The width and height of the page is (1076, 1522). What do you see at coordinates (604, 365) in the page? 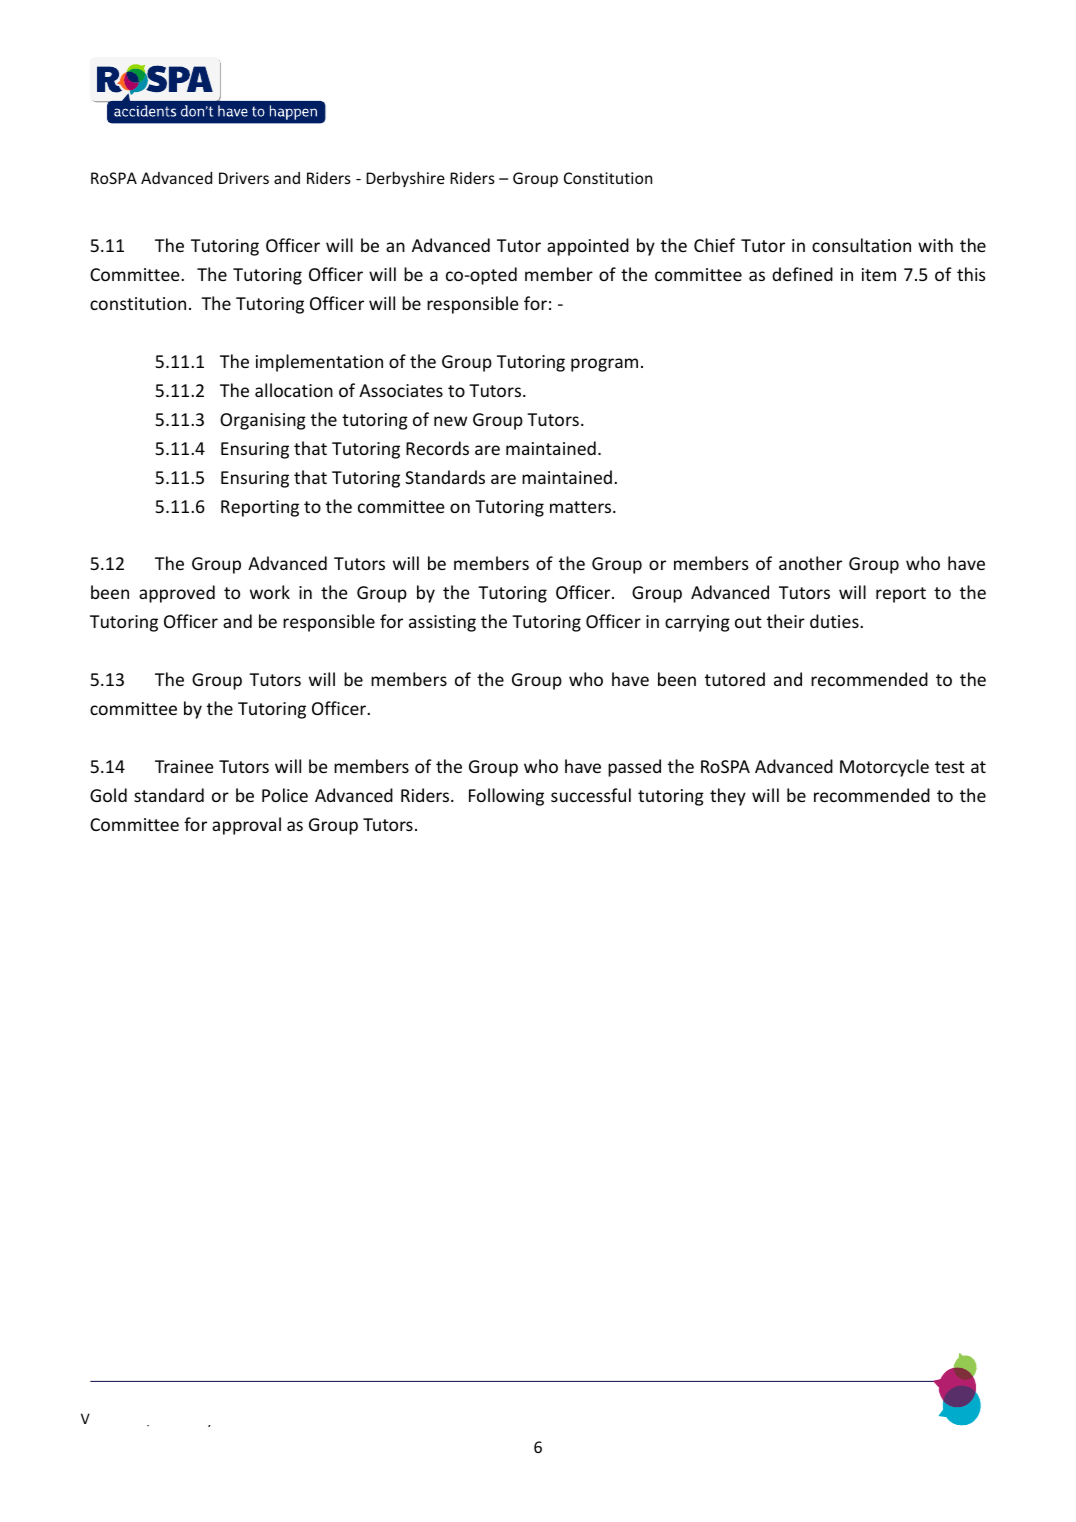
I see `program` at bounding box center [604, 365].
